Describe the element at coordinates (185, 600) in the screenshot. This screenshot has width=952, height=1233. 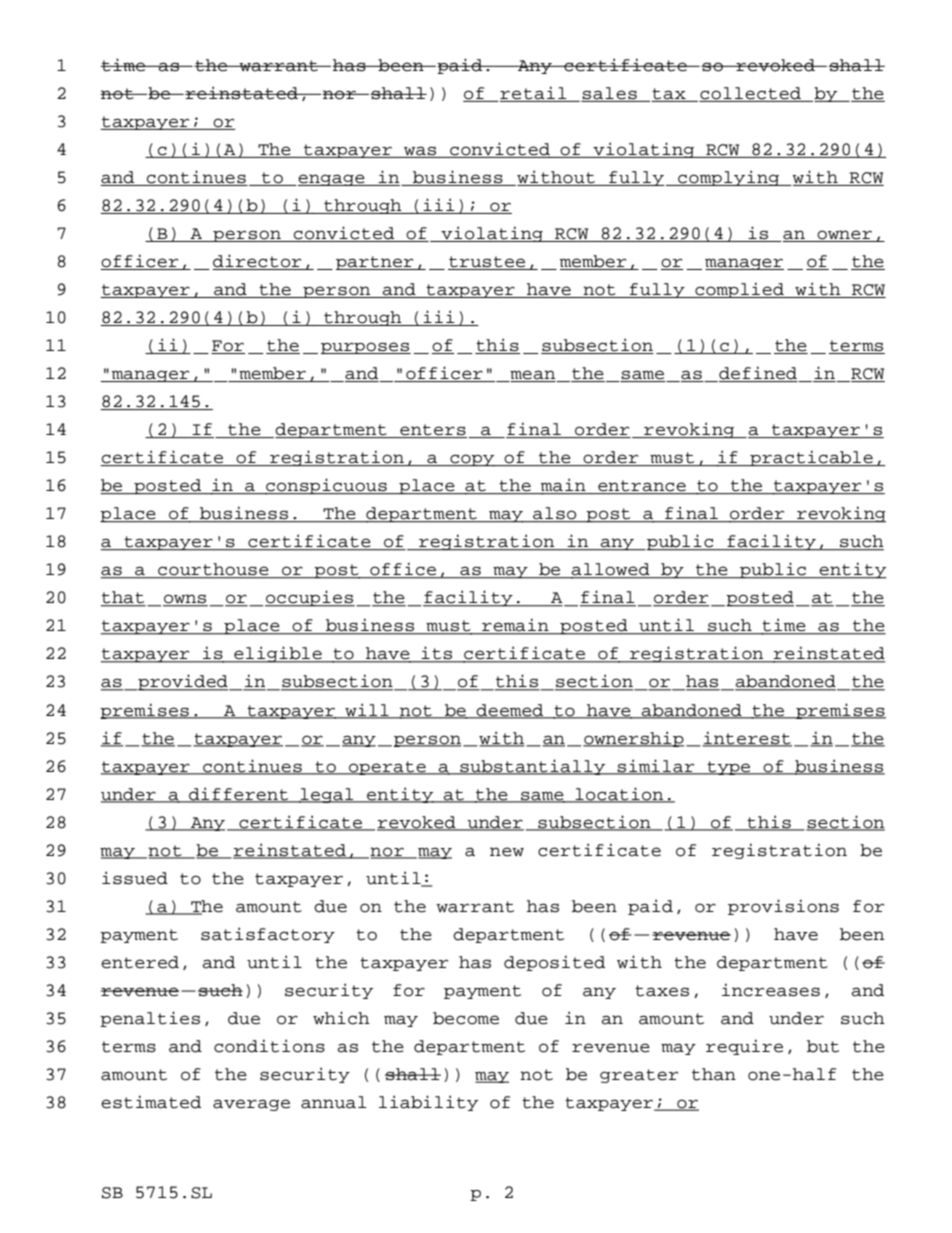
I see `owns` at that location.
